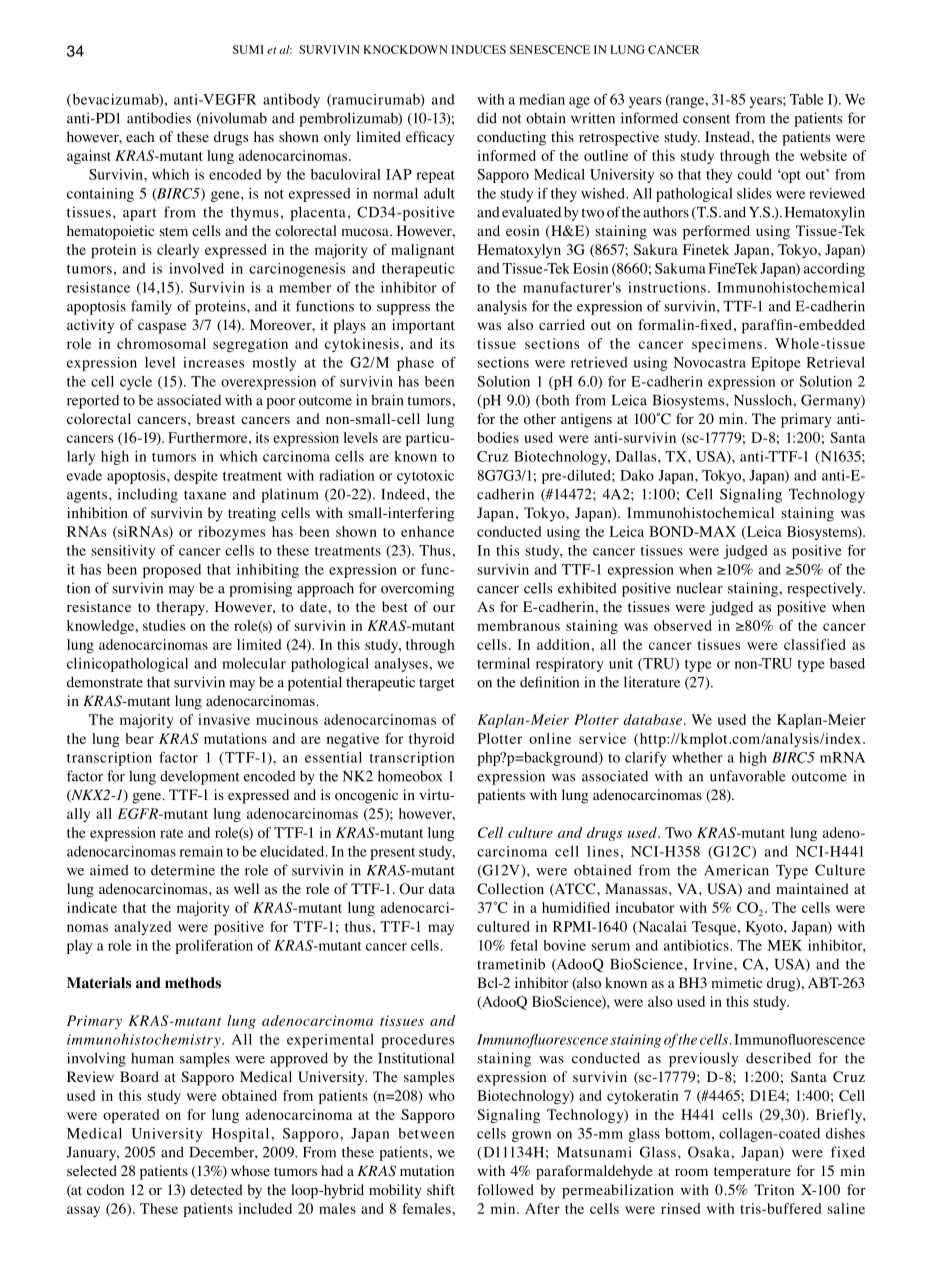  Describe the element at coordinates (478, 49) in the document. I see `INDUCES` at that location.
